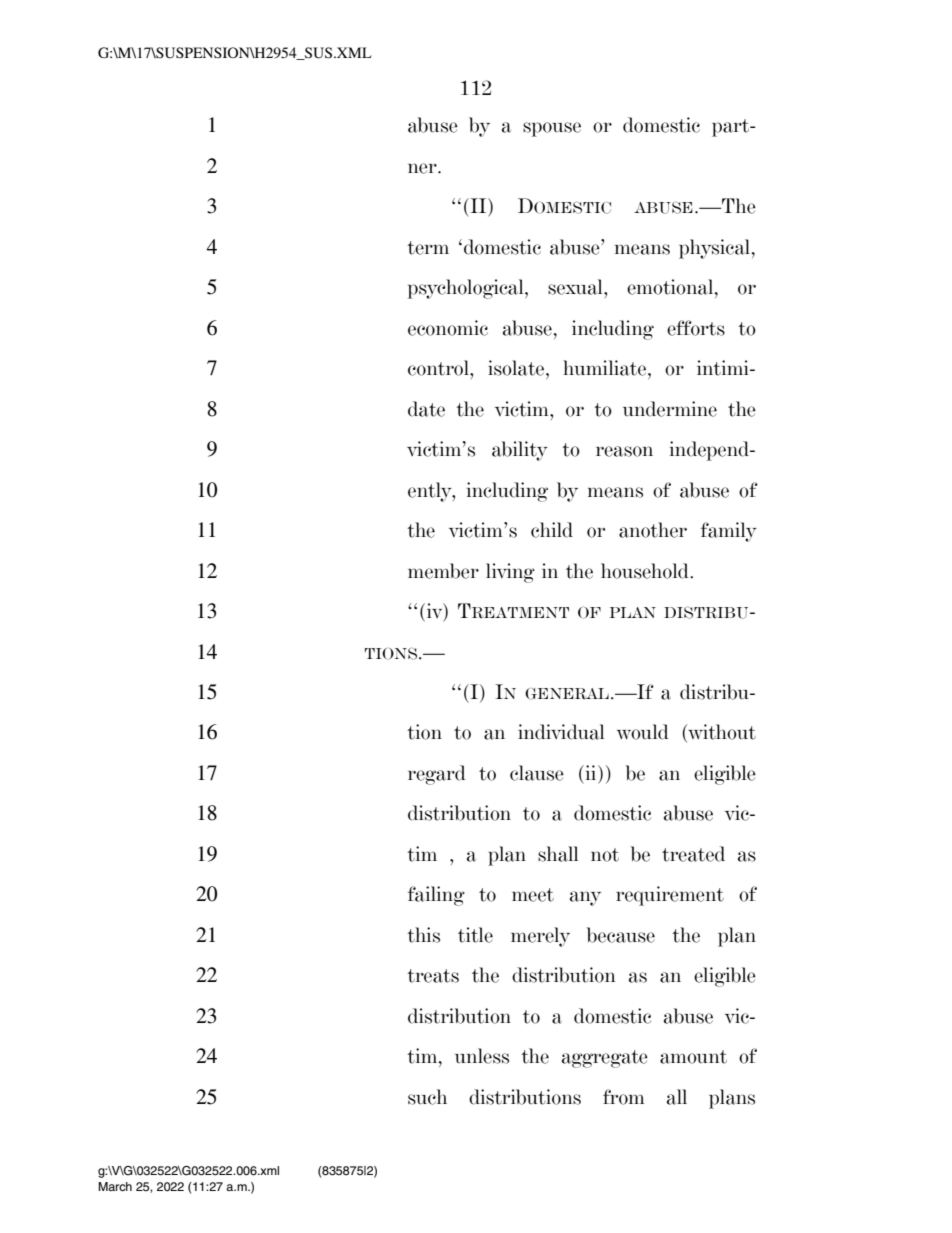 This screenshot has width=952, height=1233. What do you see at coordinates (436, 896) in the screenshot?
I see `failing` at bounding box center [436, 896].
